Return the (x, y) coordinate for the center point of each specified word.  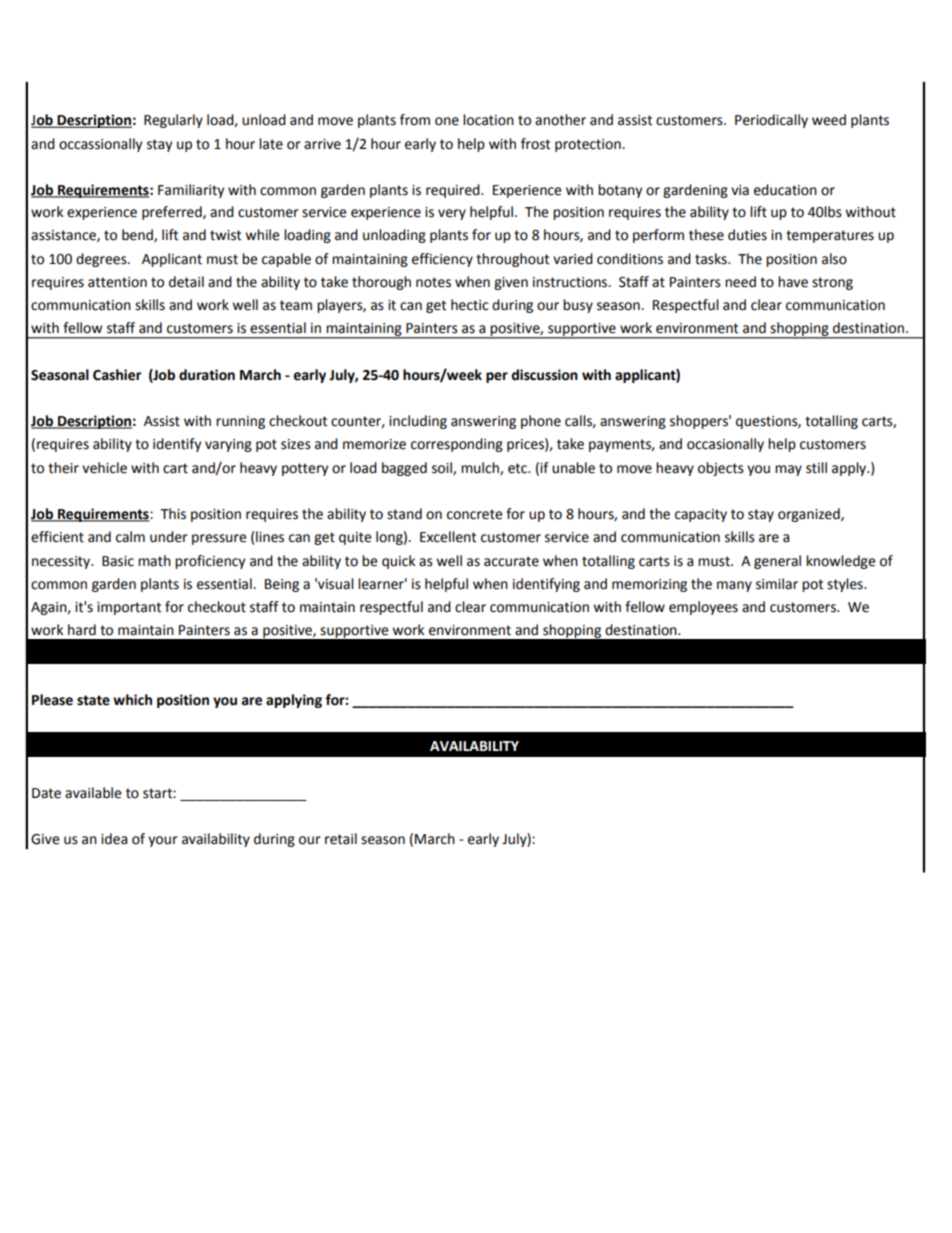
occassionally (100, 145)
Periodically (771, 121)
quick (398, 562)
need (740, 282)
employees (703, 608)
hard (82, 630)
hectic (470, 305)
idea (114, 839)
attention (117, 282)
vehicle (104, 468)
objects (721, 469)
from (415, 120)
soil (443, 468)
